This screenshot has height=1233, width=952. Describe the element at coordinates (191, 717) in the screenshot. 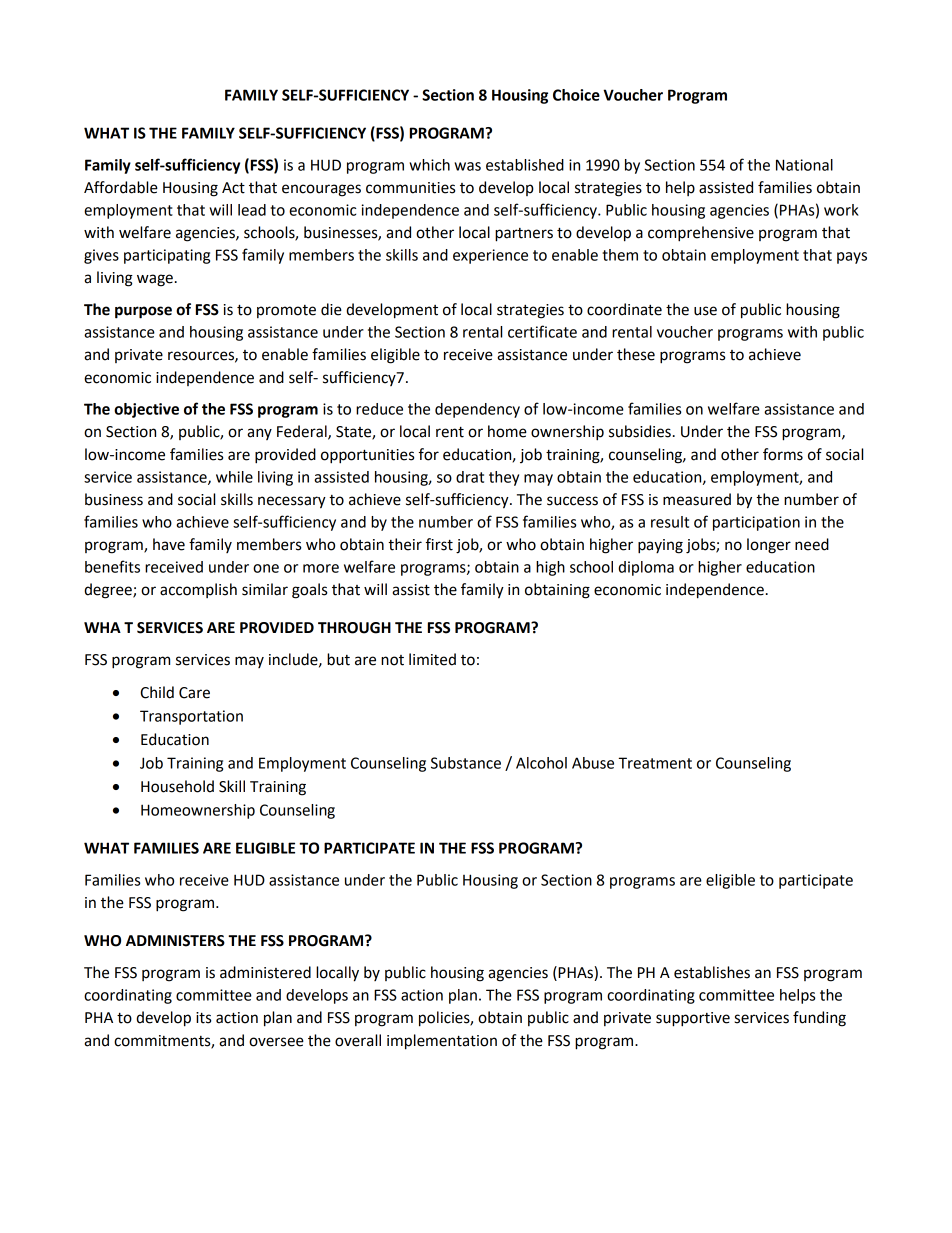

I see `Transportation` at that location.
